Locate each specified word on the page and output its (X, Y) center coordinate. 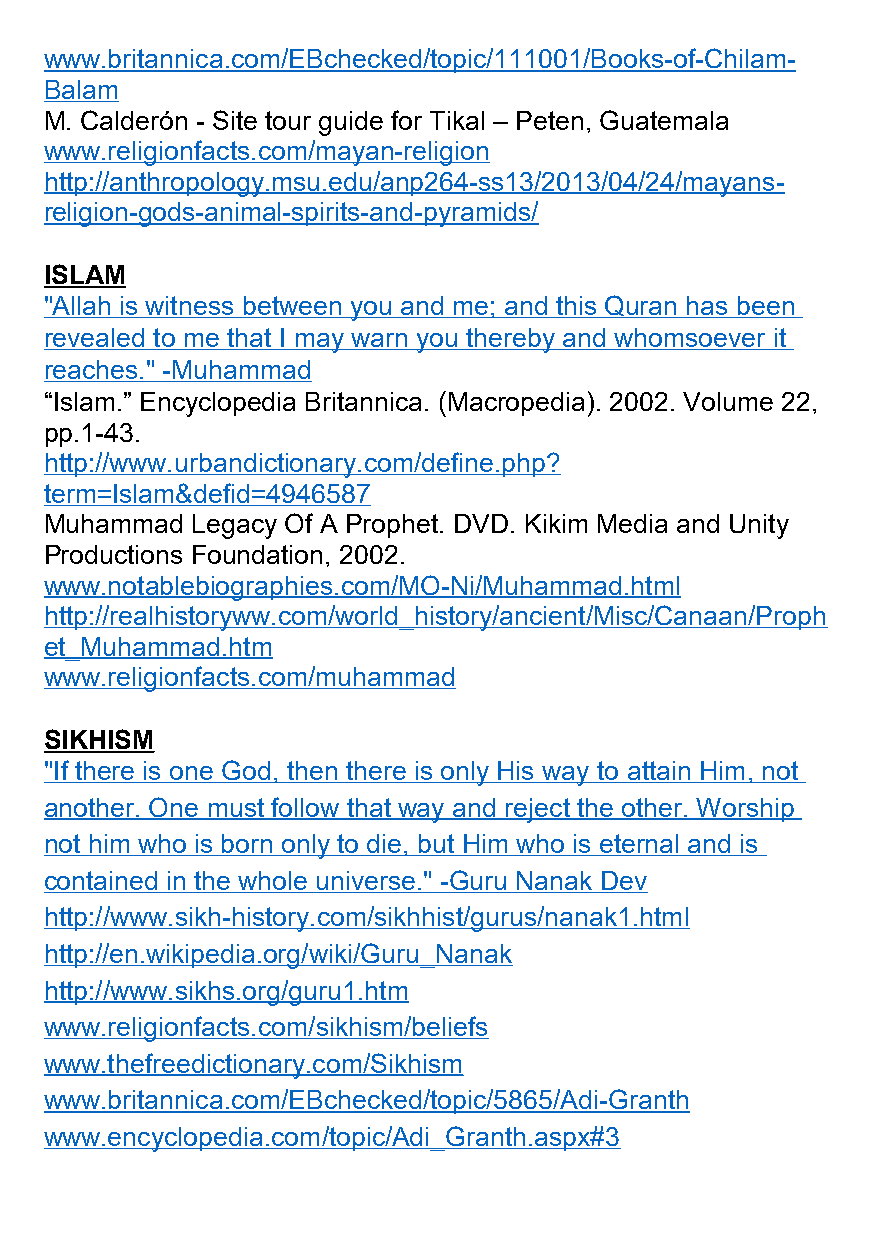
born (247, 845)
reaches (92, 371)
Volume (728, 401)
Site (235, 120)
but (437, 845)
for (406, 120)
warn (379, 341)
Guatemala (664, 120)
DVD (481, 523)
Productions (114, 554)
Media (632, 523)
